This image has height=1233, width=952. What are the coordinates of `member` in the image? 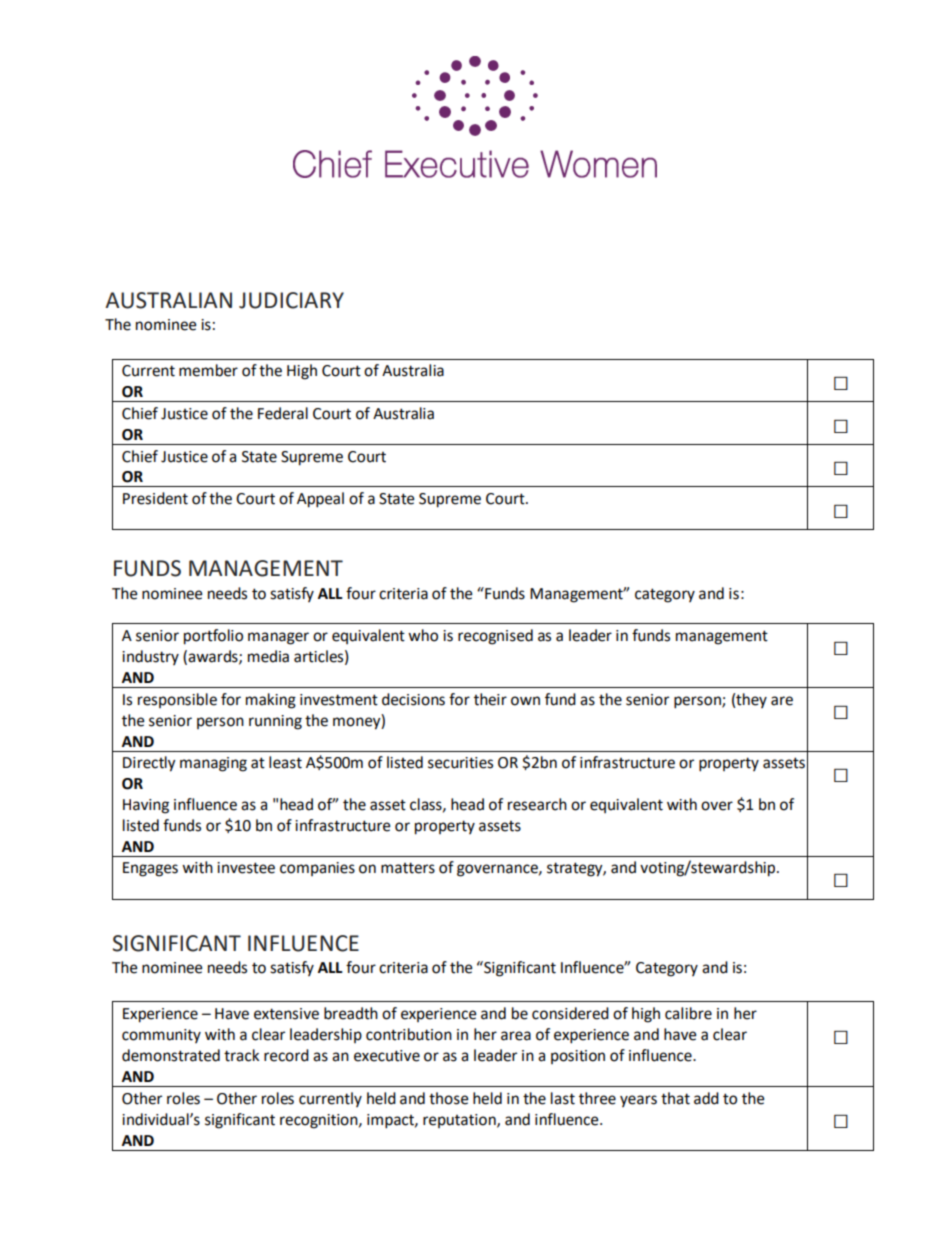 It's located at (208, 370).
